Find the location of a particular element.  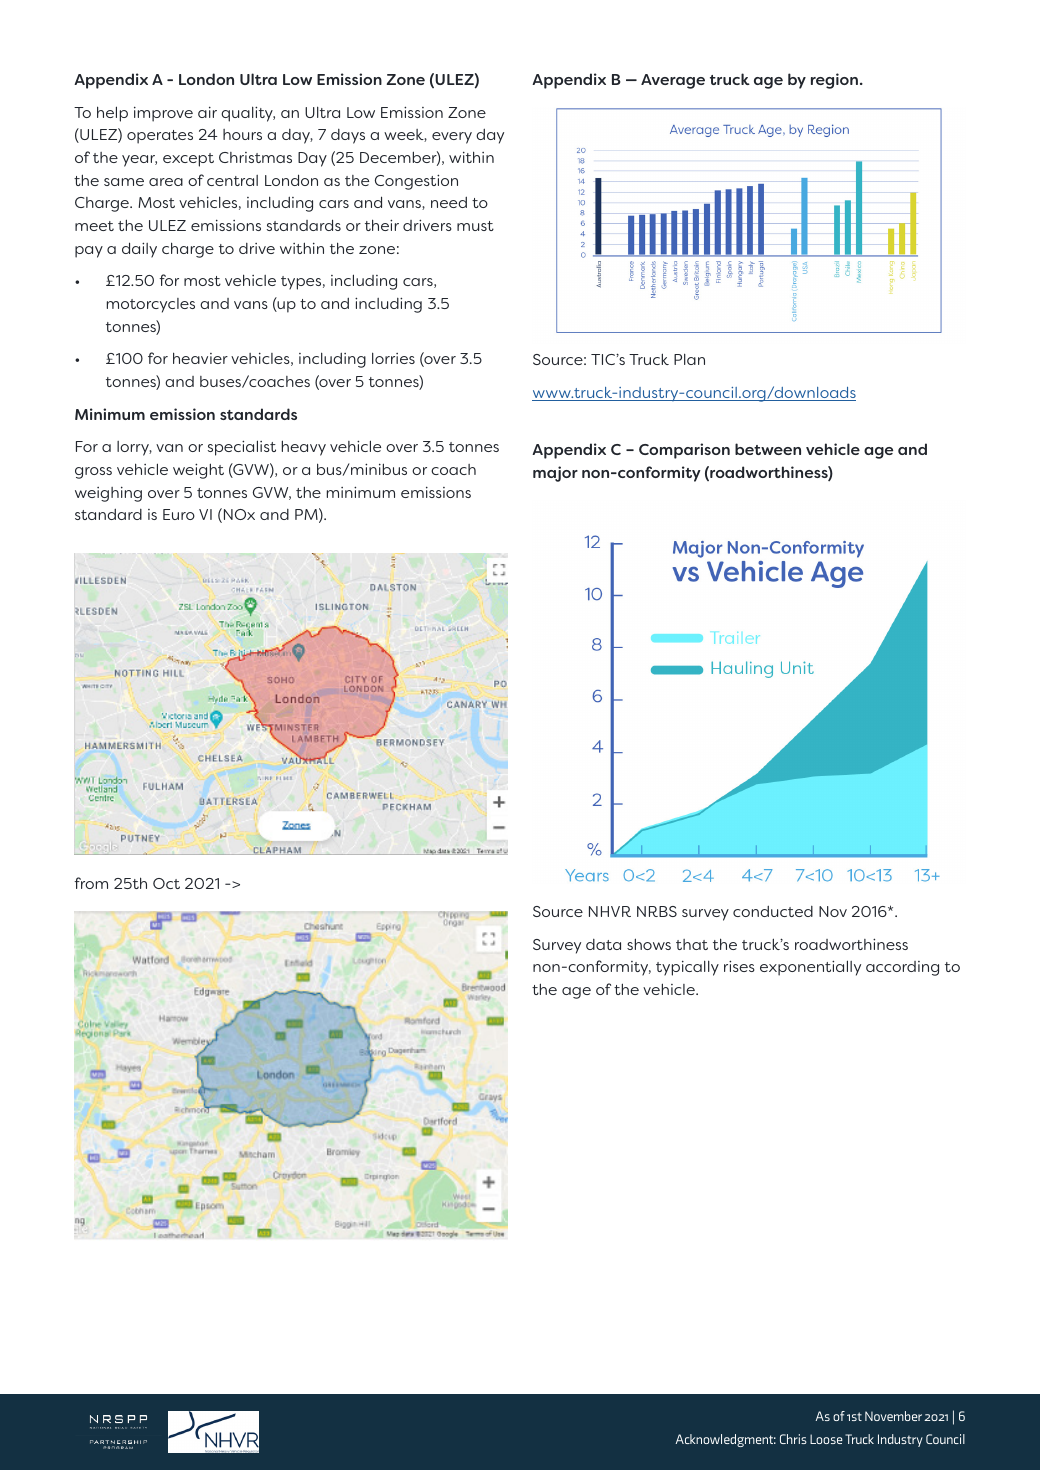

data is located at coordinates (603, 944).
